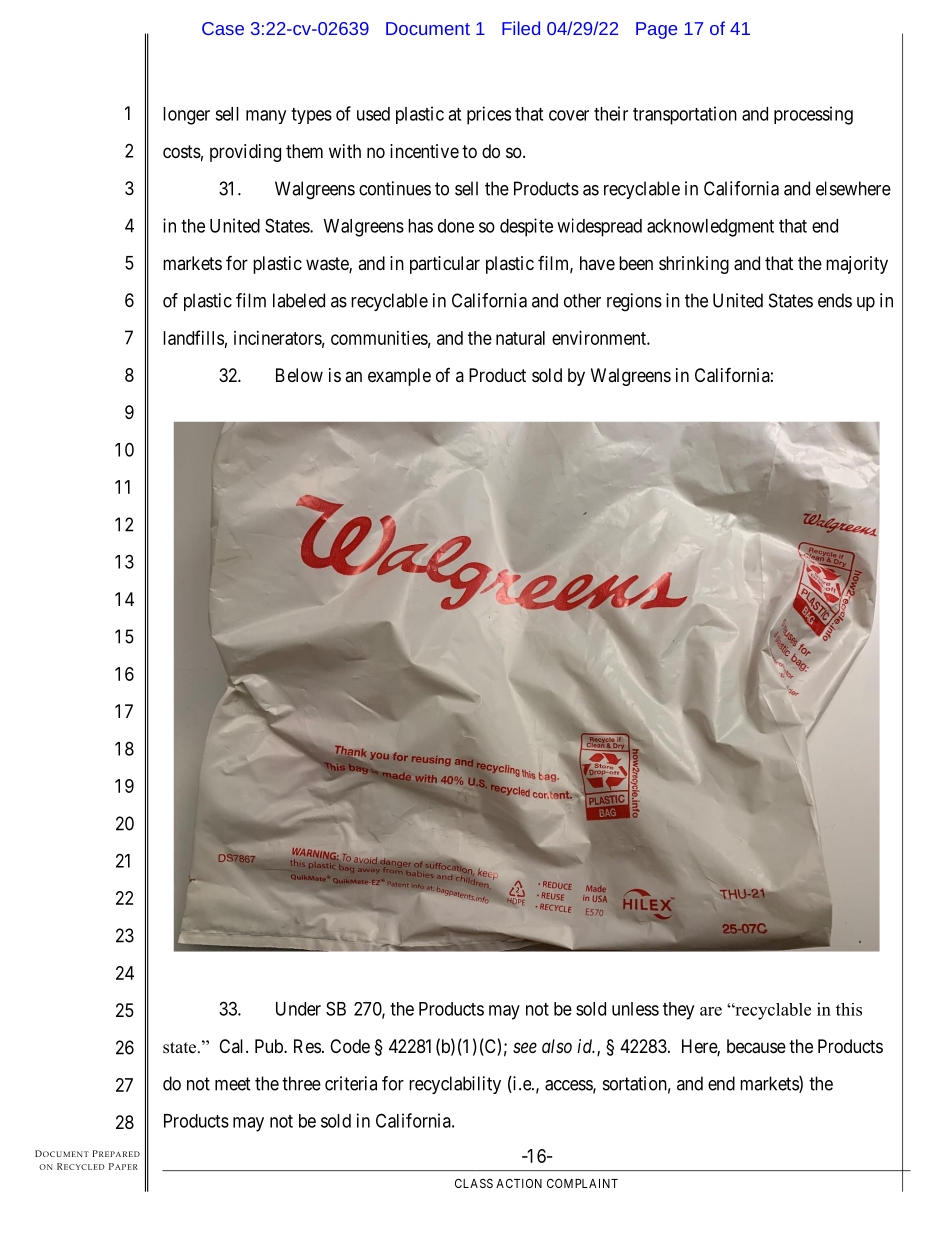 The height and width of the screenshot is (1233, 952). What do you see at coordinates (233, 1084) in the screenshot?
I see `meet` at bounding box center [233, 1084].
